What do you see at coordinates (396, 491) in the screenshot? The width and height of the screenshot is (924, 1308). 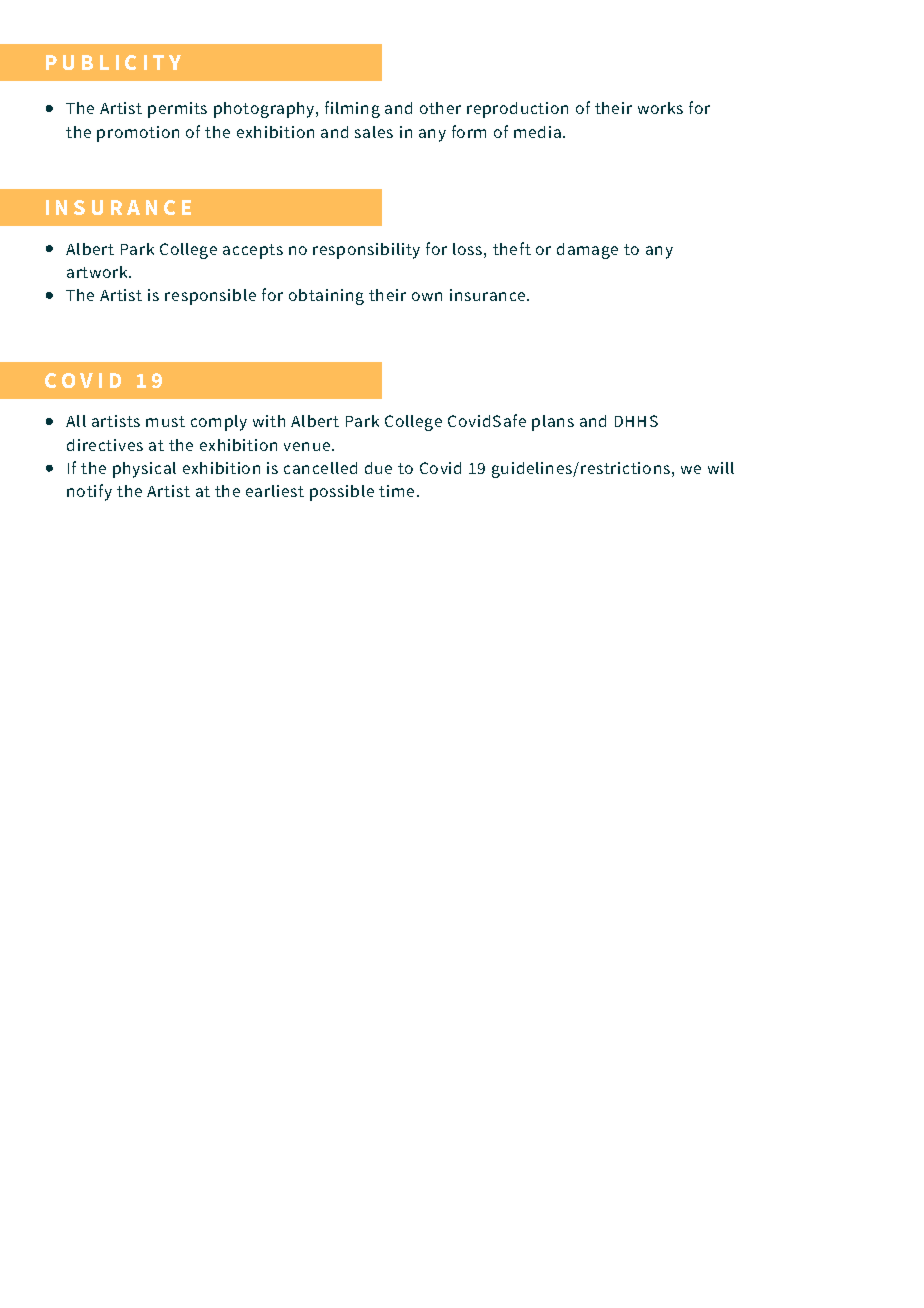 I see `time` at bounding box center [396, 491].
